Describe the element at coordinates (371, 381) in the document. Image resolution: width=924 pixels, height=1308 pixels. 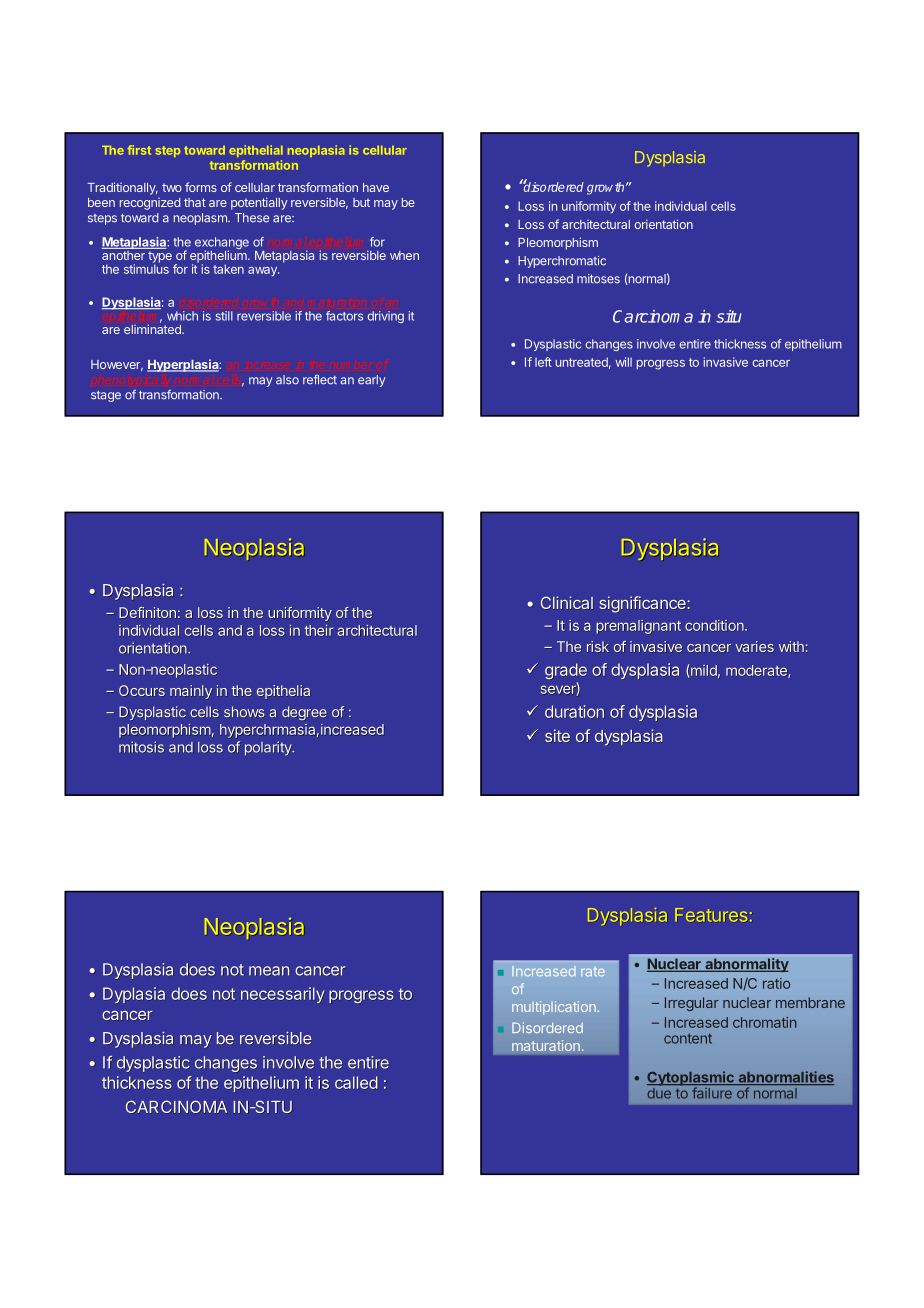
I see `early` at that location.
